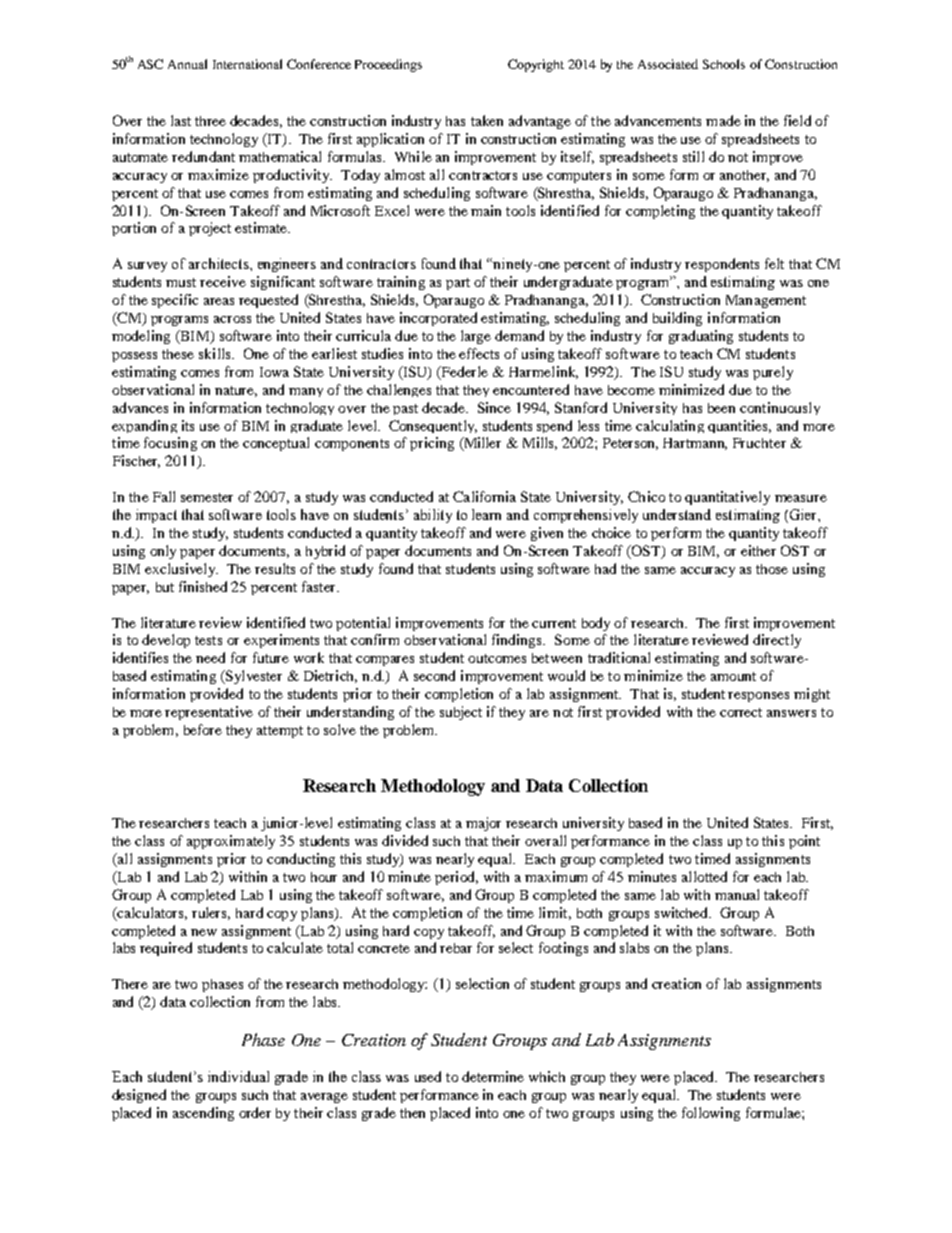 This screenshot has width=952, height=1233. What do you see at coordinates (723, 120) in the screenshot?
I see `made` at bounding box center [723, 120].
